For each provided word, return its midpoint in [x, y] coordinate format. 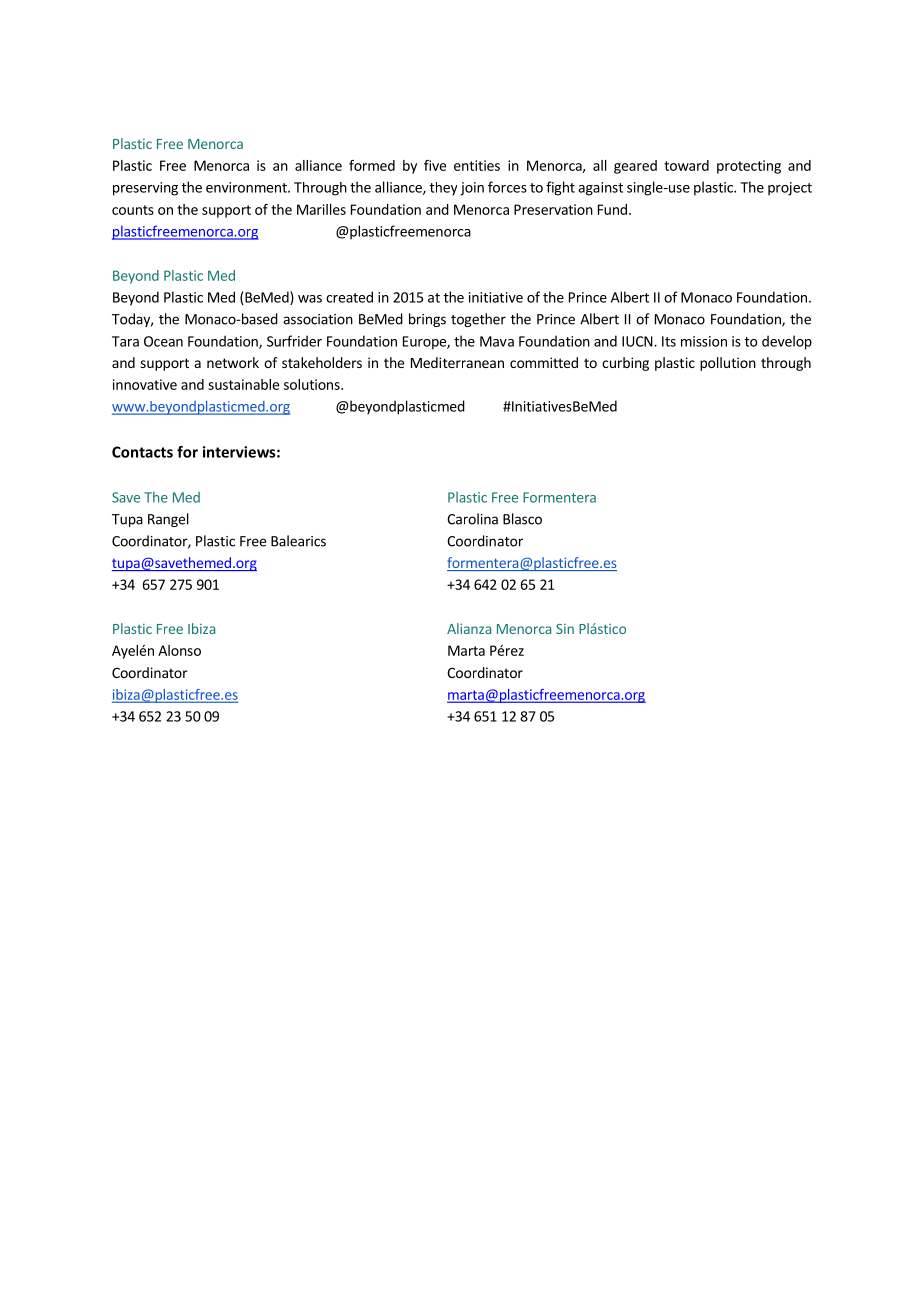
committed [544, 362]
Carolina [472, 519]
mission [704, 341]
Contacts [142, 452]
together [478, 320]
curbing [625, 364]
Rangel [168, 520]
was [310, 299]
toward [686, 165]
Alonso [179, 650]
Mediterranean [457, 362]
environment [247, 187]
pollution [728, 364]
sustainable [243, 384]
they [443, 189]
